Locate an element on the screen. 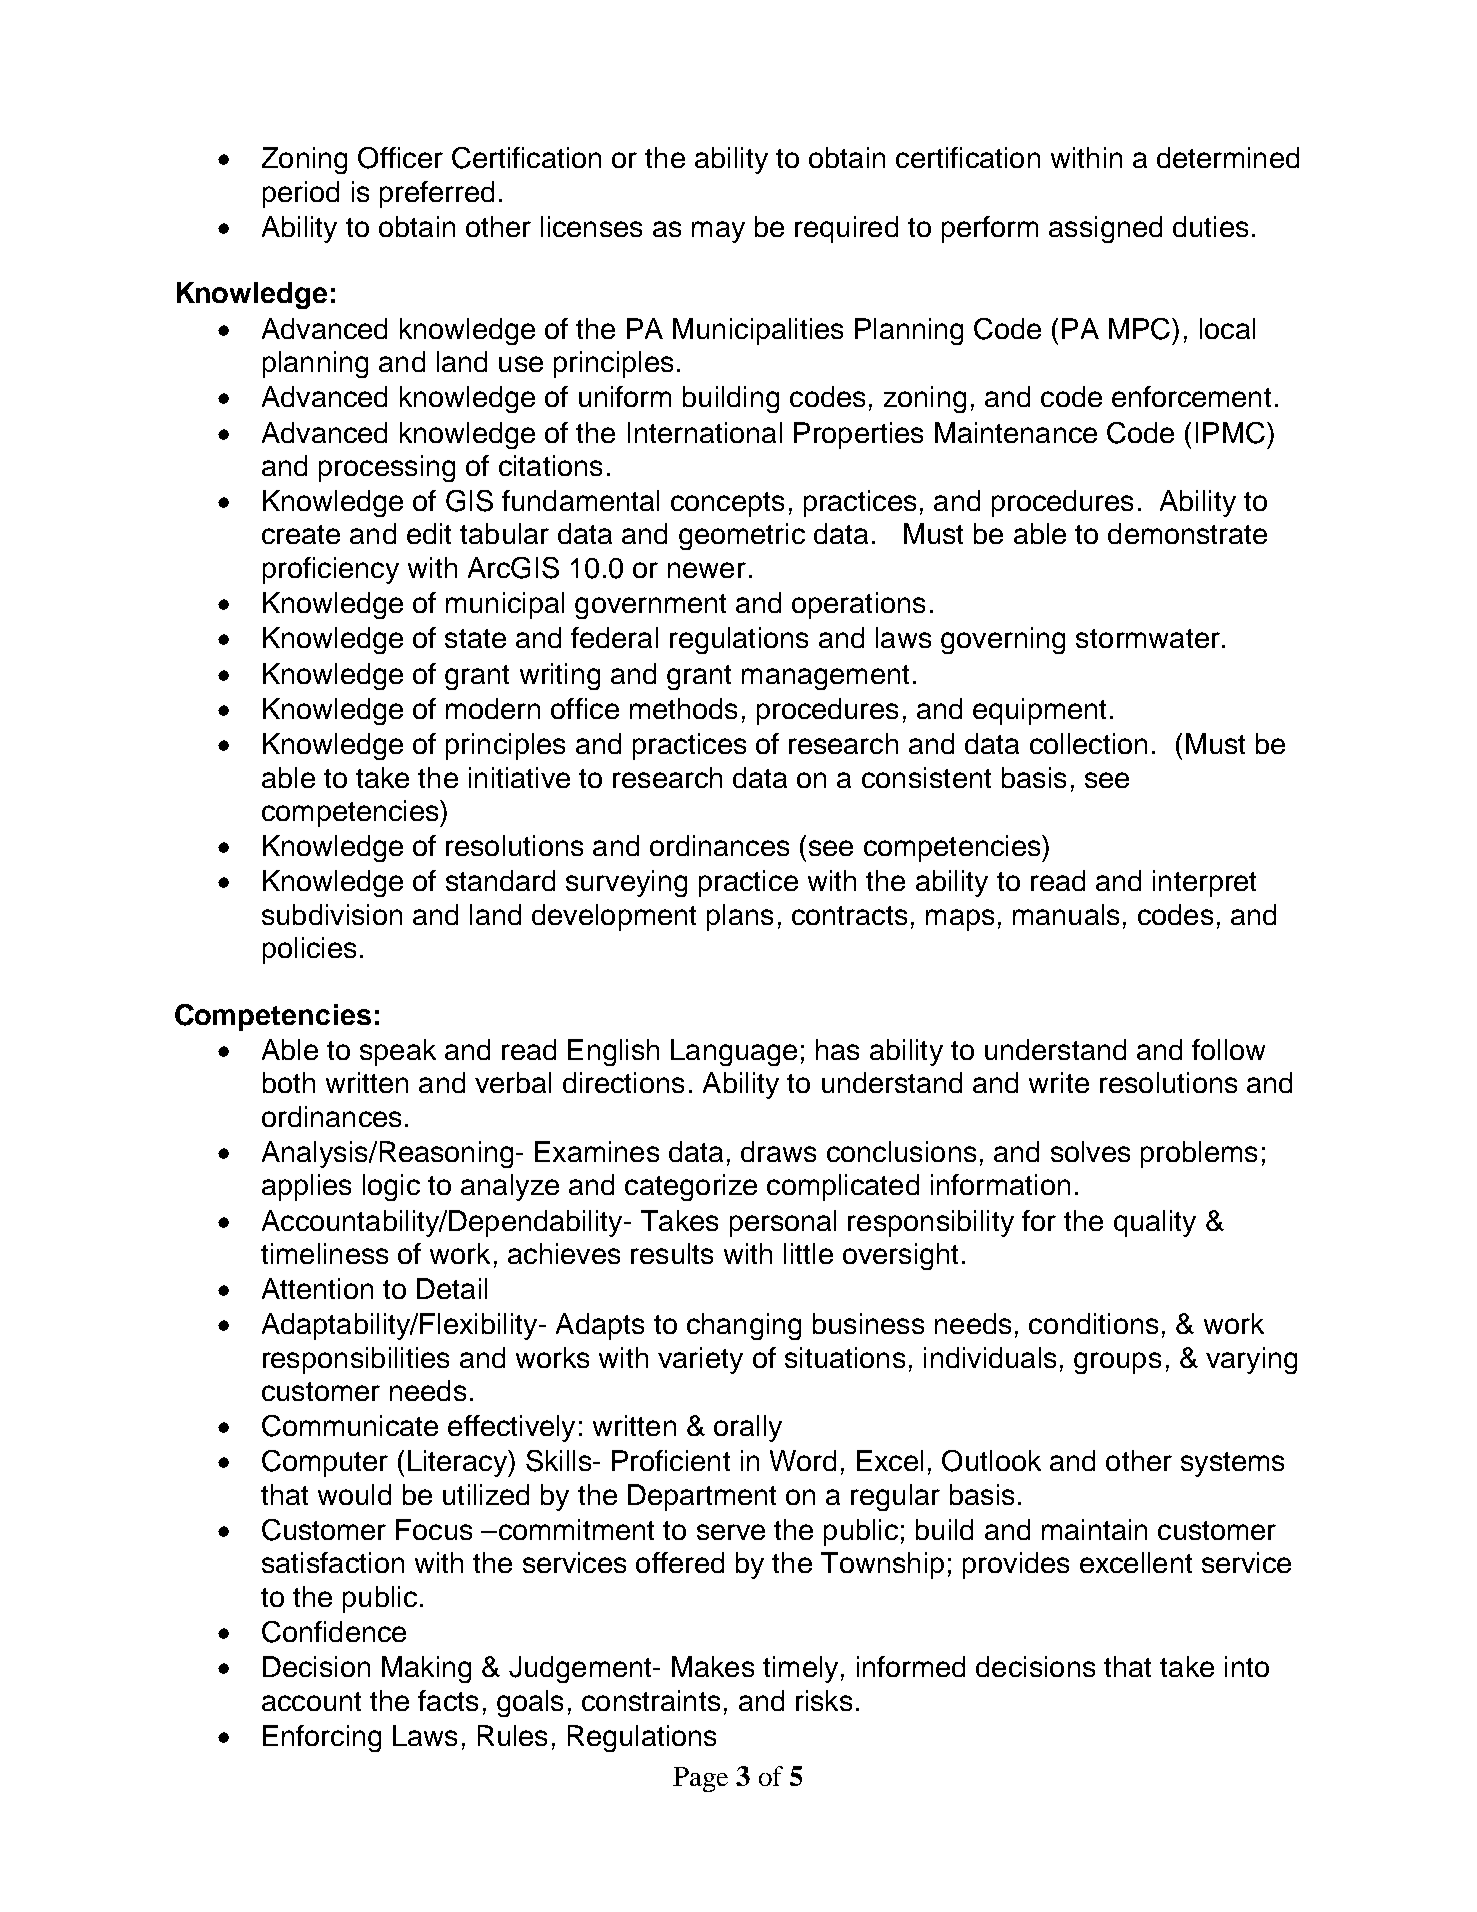  facts is located at coordinates (448, 1700).
